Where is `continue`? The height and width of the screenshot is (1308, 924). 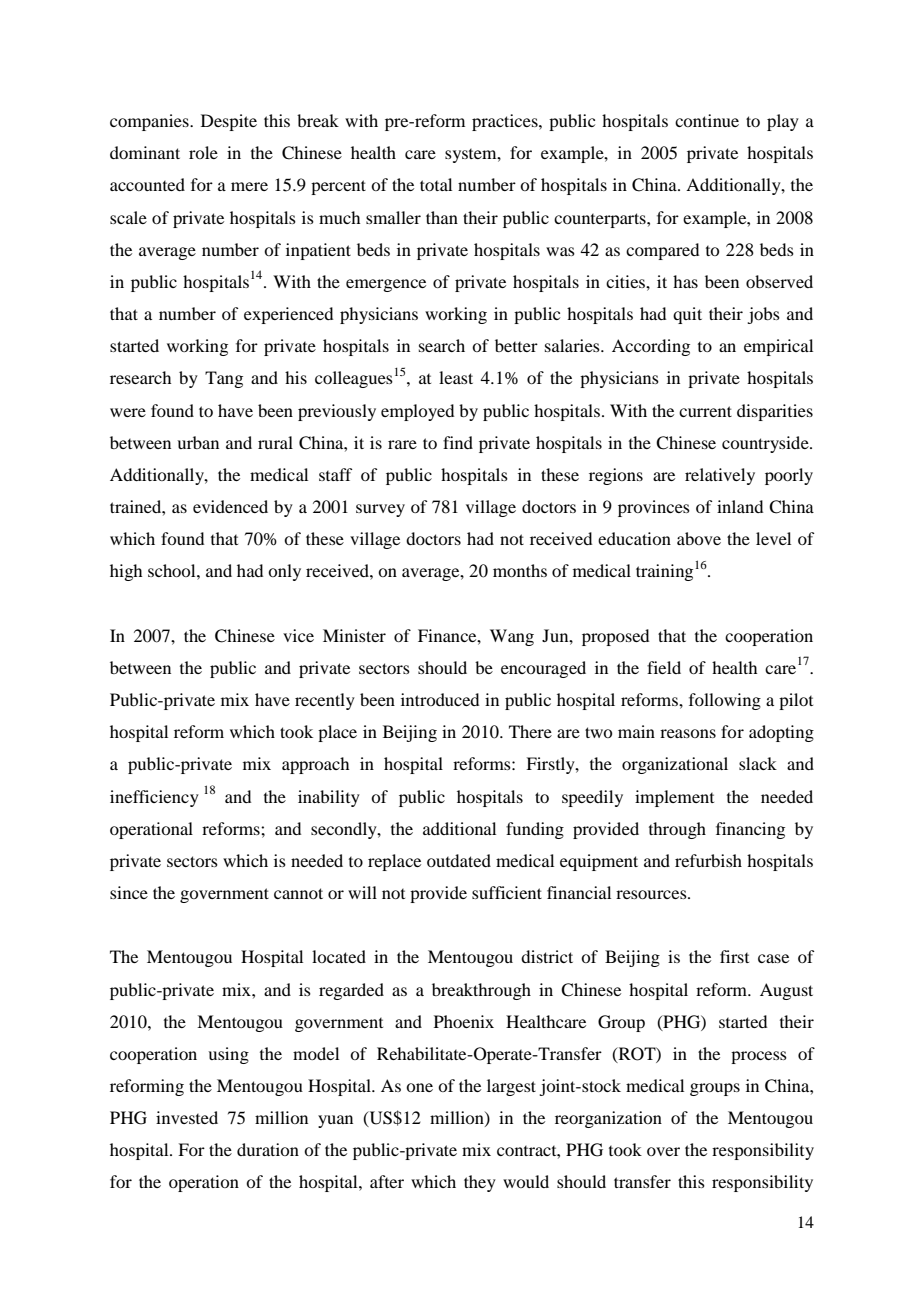
continue is located at coordinates (707, 120).
